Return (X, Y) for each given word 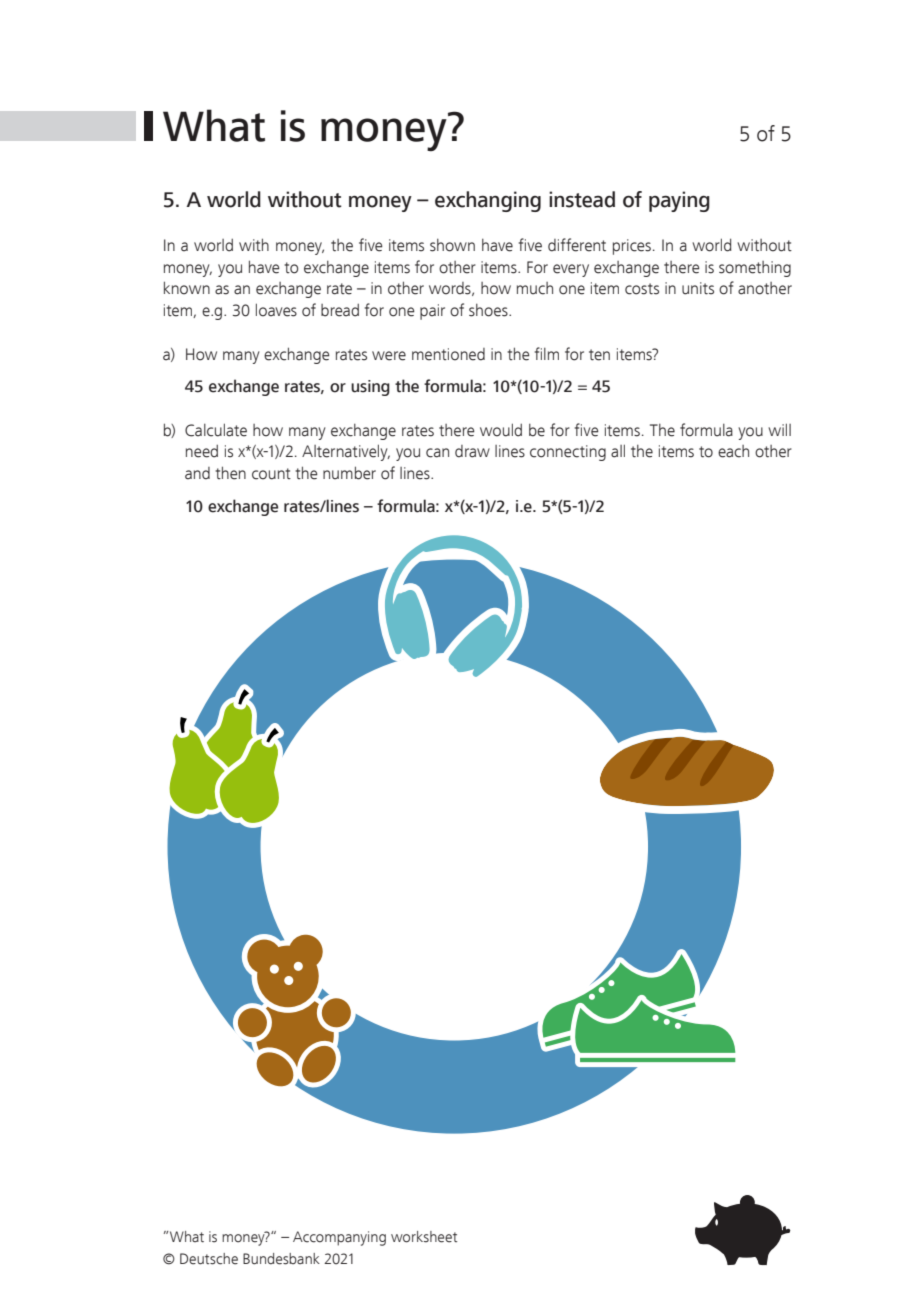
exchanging (488, 201)
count (271, 474)
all (618, 451)
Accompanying (339, 1238)
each (733, 451)
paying (679, 201)
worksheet (424, 1237)
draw (472, 451)
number (349, 473)
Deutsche (209, 1259)
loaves (276, 310)
